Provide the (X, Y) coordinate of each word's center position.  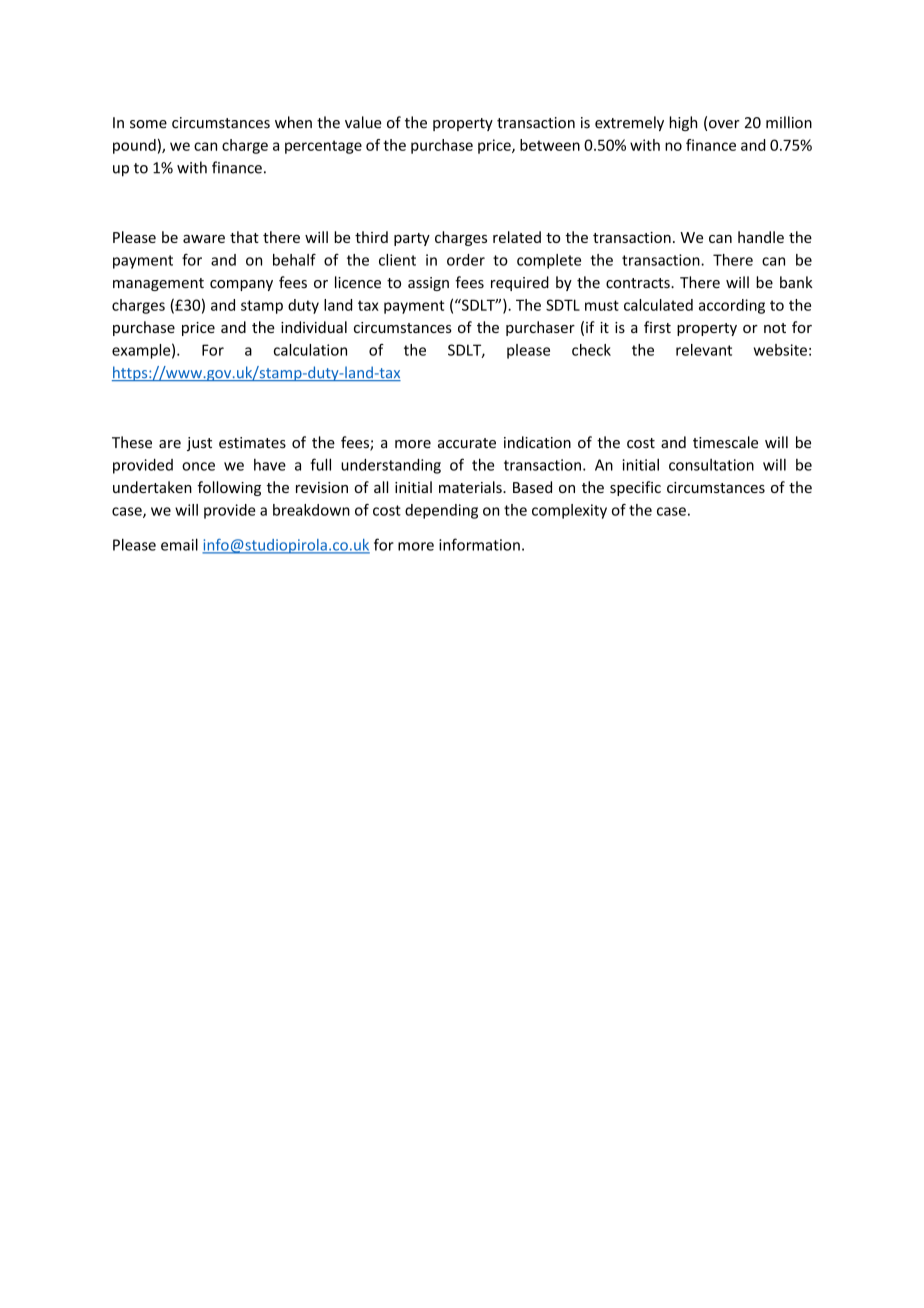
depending (441, 511)
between (550, 145)
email (179, 544)
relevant (704, 350)
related (517, 237)
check (591, 350)
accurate (467, 443)
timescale (725, 442)
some (148, 124)
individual (314, 327)
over (724, 124)
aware (204, 239)
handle (761, 237)
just (199, 444)
